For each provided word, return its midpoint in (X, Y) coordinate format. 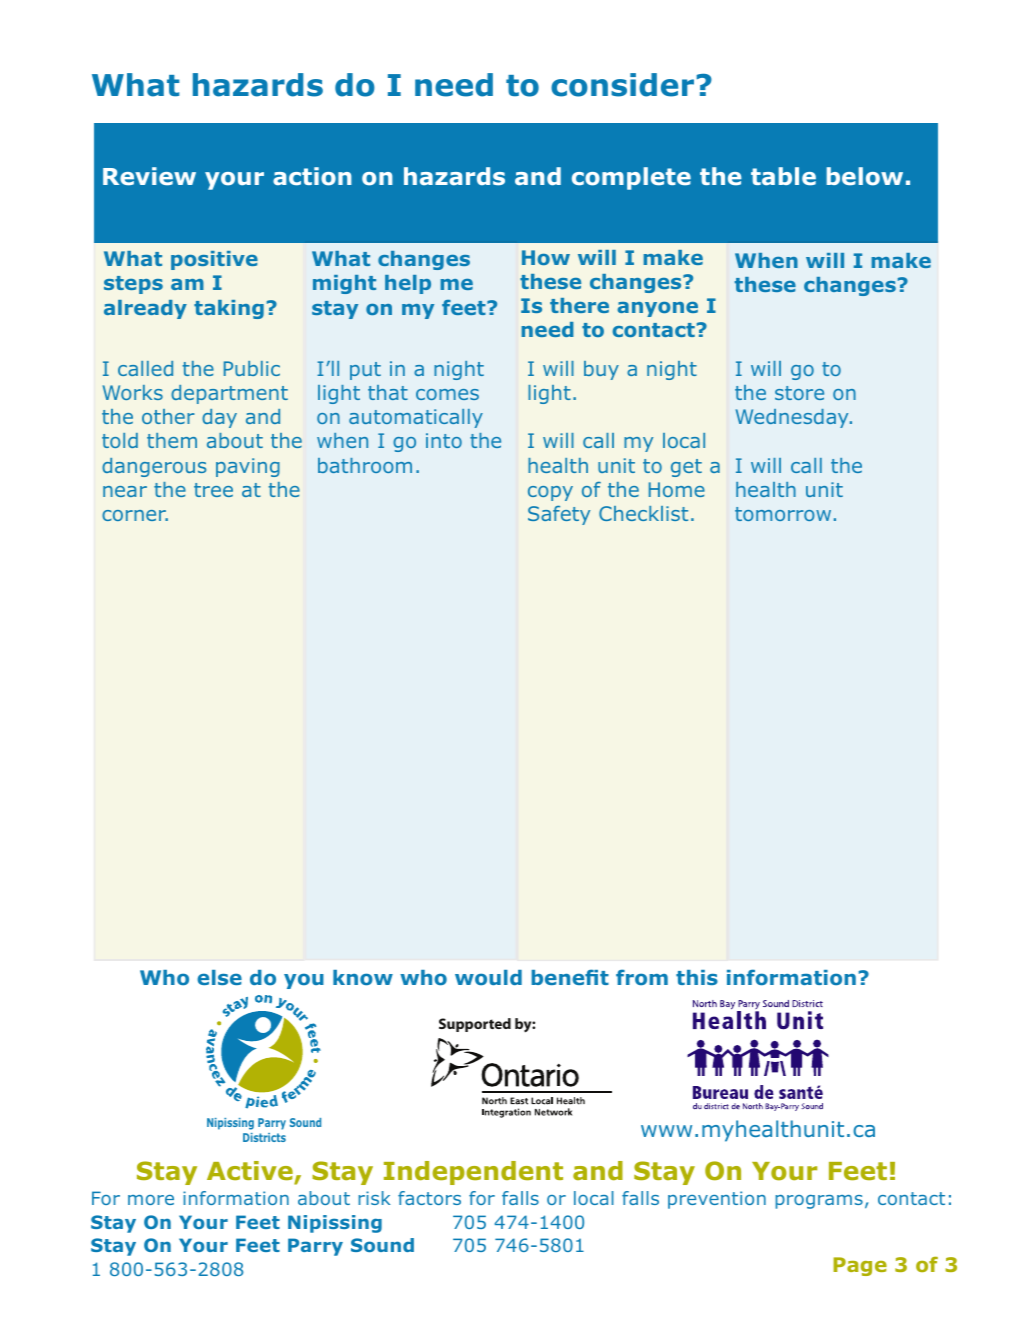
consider (622, 85)
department (229, 394)
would (488, 977)
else (219, 977)
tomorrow (783, 514)
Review (149, 176)
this (697, 977)
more (151, 1200)
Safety (559, 515)
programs (819, 1202)
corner (135, 515)
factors (429, 1198)
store (799, 393)
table (783, 176)
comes (447, 394)
